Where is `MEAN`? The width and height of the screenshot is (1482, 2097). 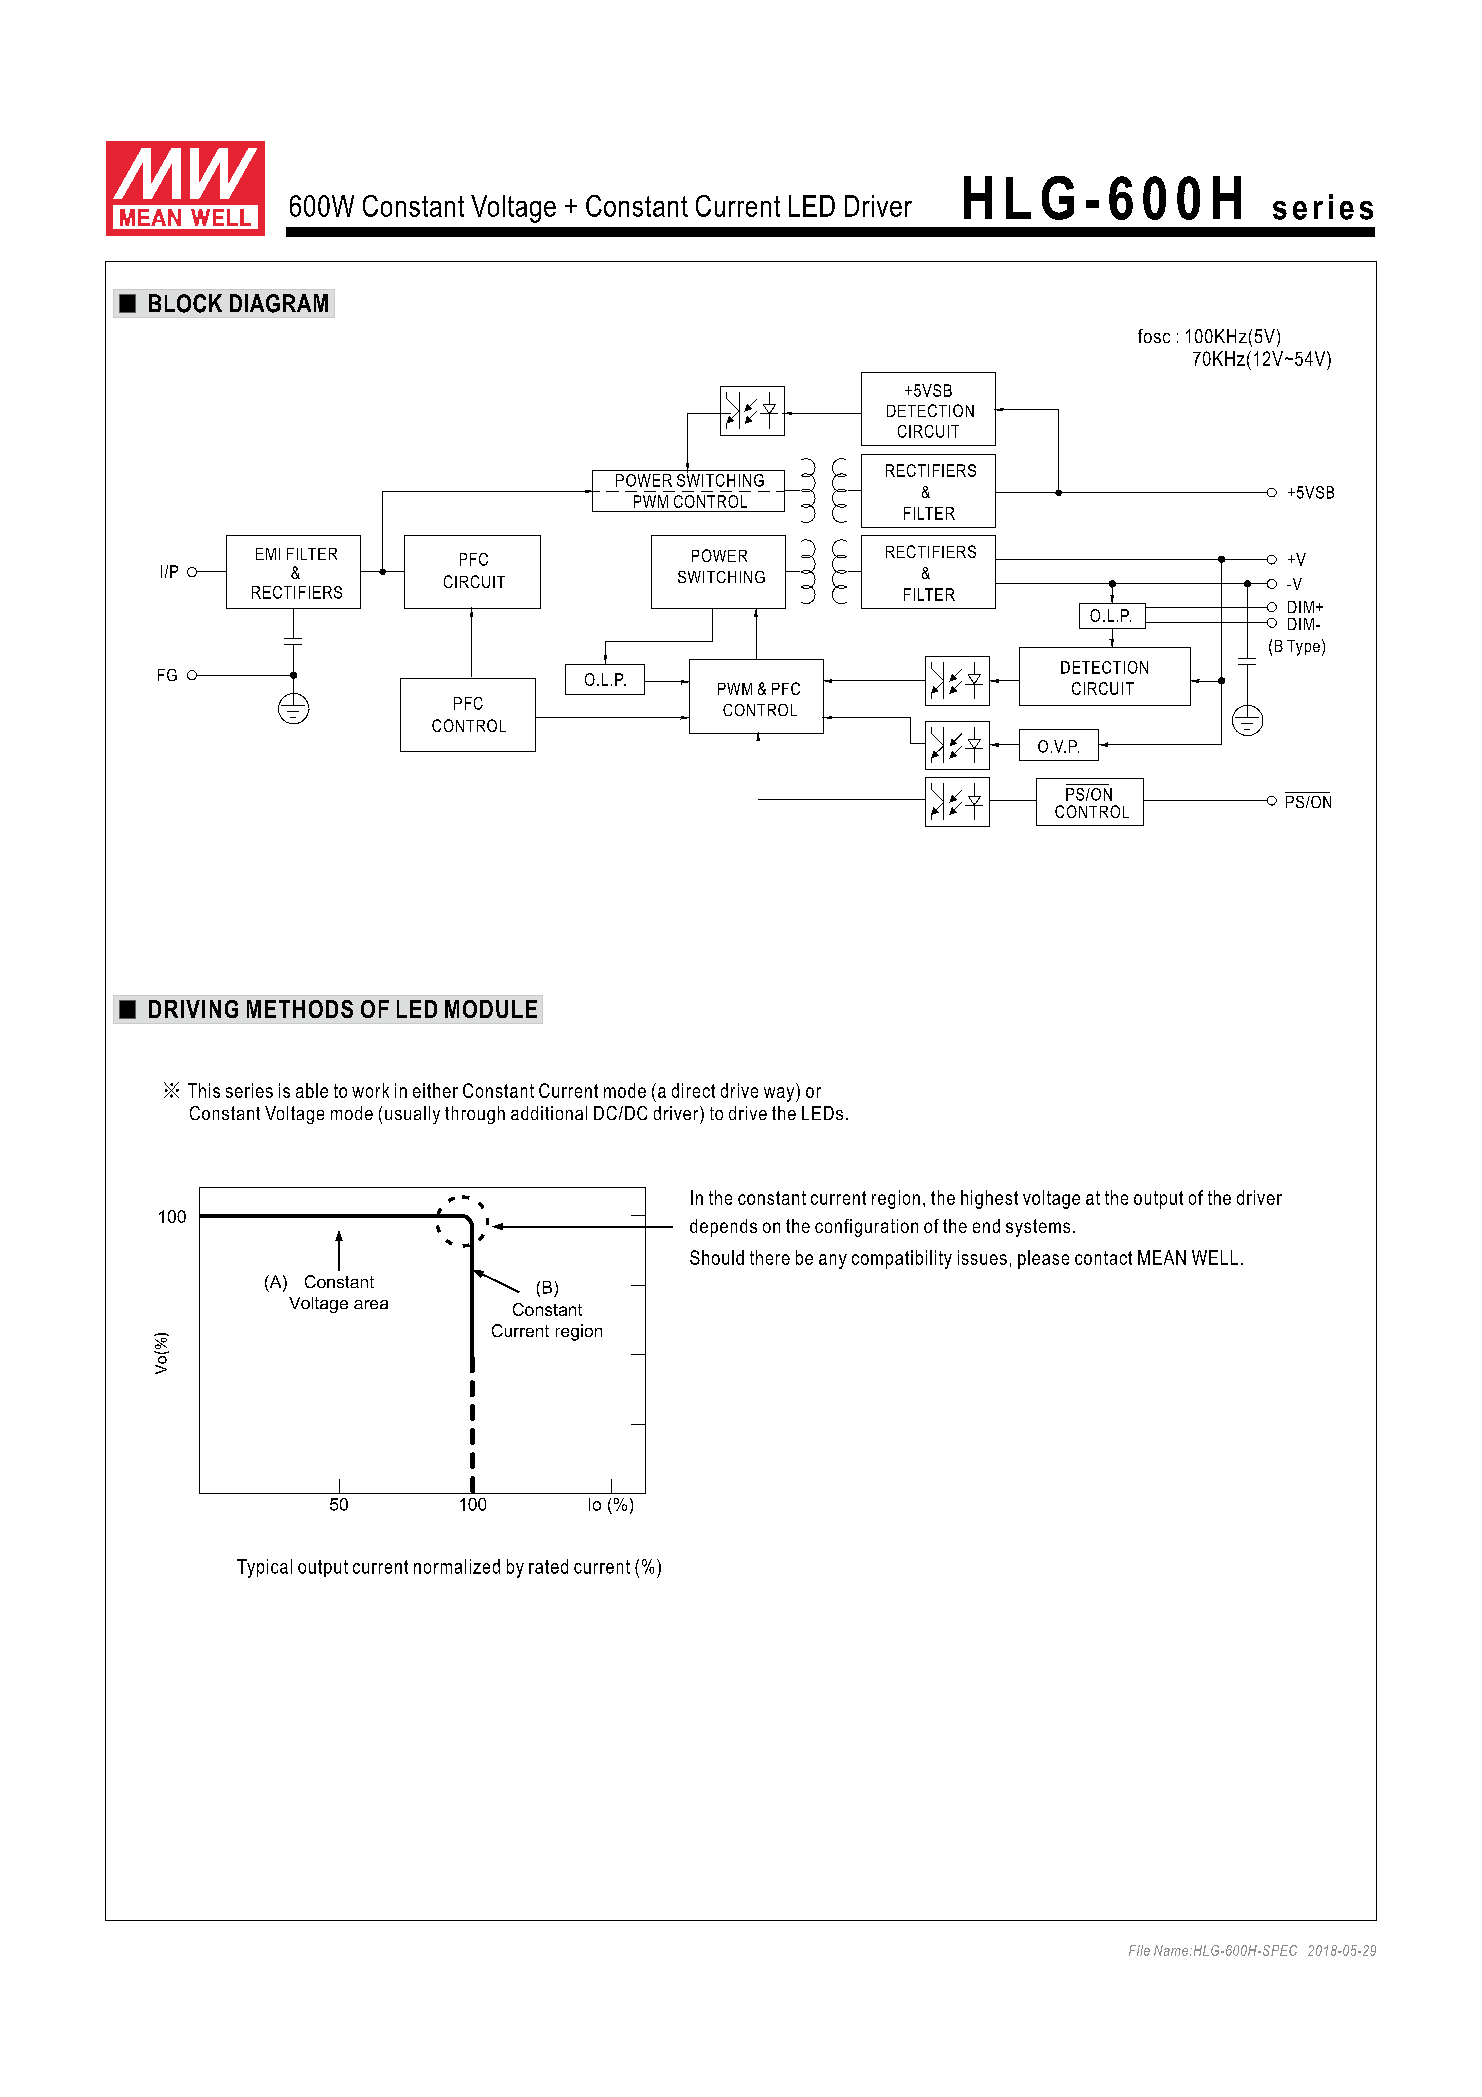 MEAN is located at coordinates (1162, 1257).
